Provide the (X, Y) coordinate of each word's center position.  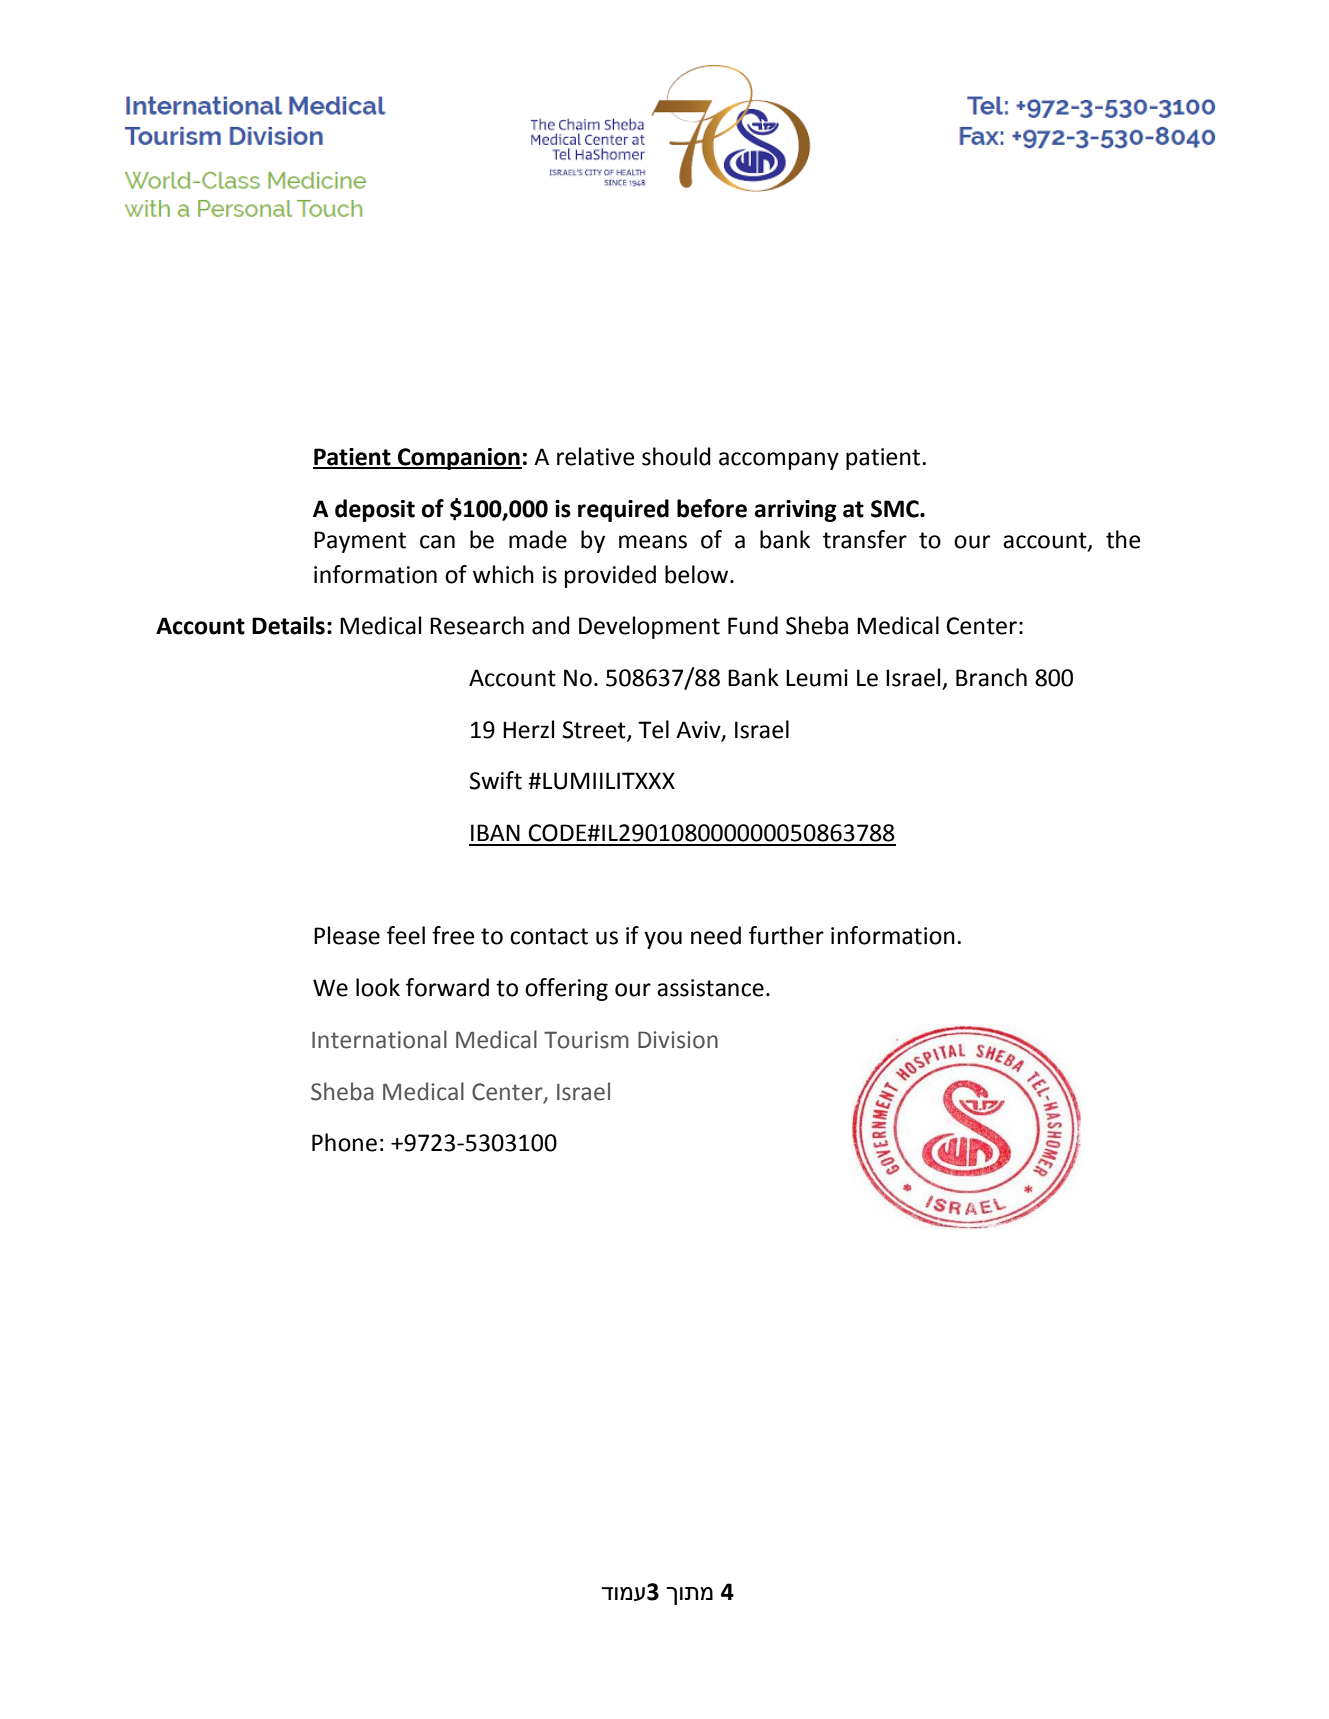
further (786, 935)
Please (347, 935)
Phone (344, 1142)
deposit (375, 510)
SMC (896, 509)
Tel (653, 729)
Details (288, 625)
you (663, 940)
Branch (991, 677)
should (676, 456)
